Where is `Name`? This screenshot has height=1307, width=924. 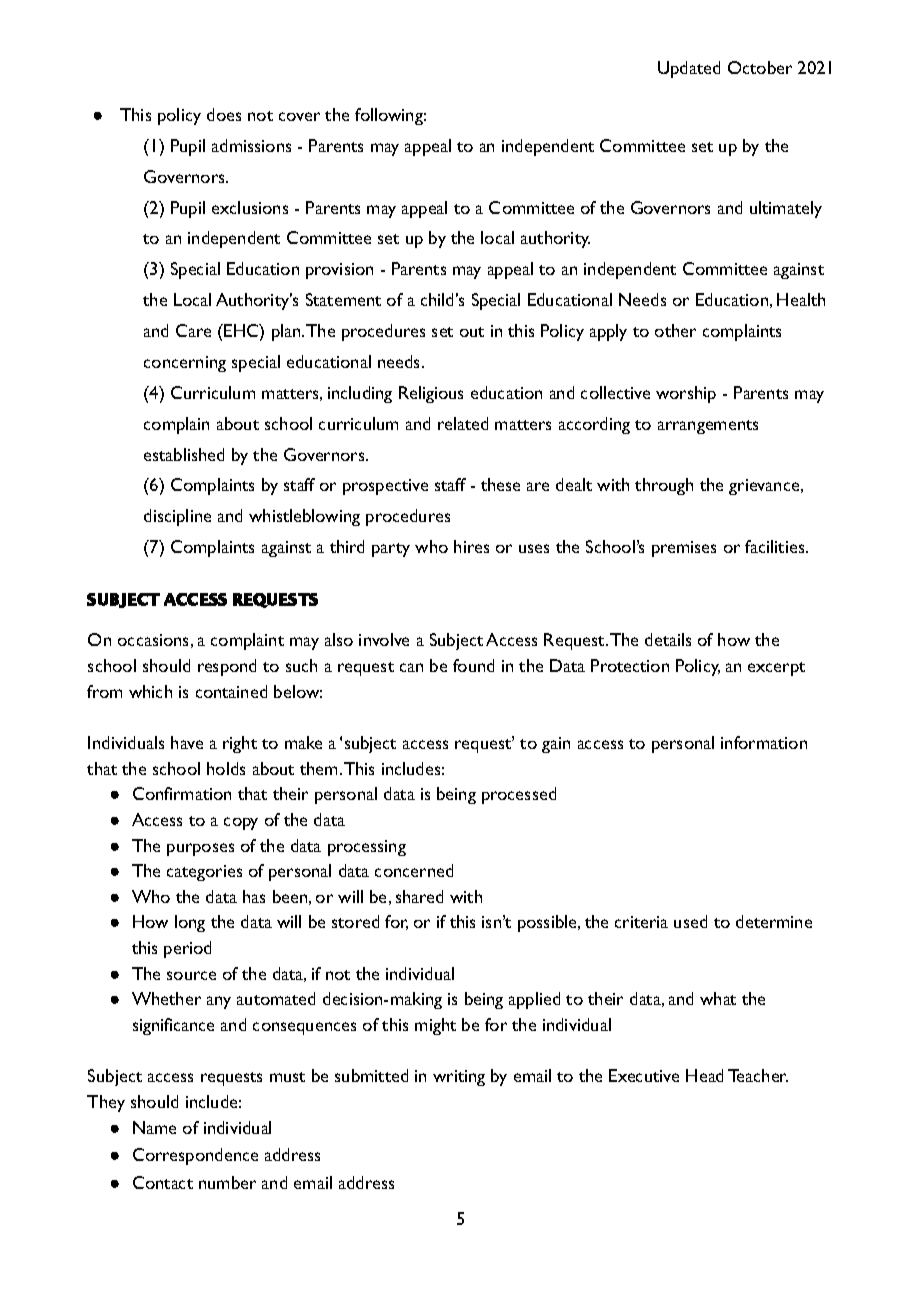
Name is located at coordinates (154, 1127).
